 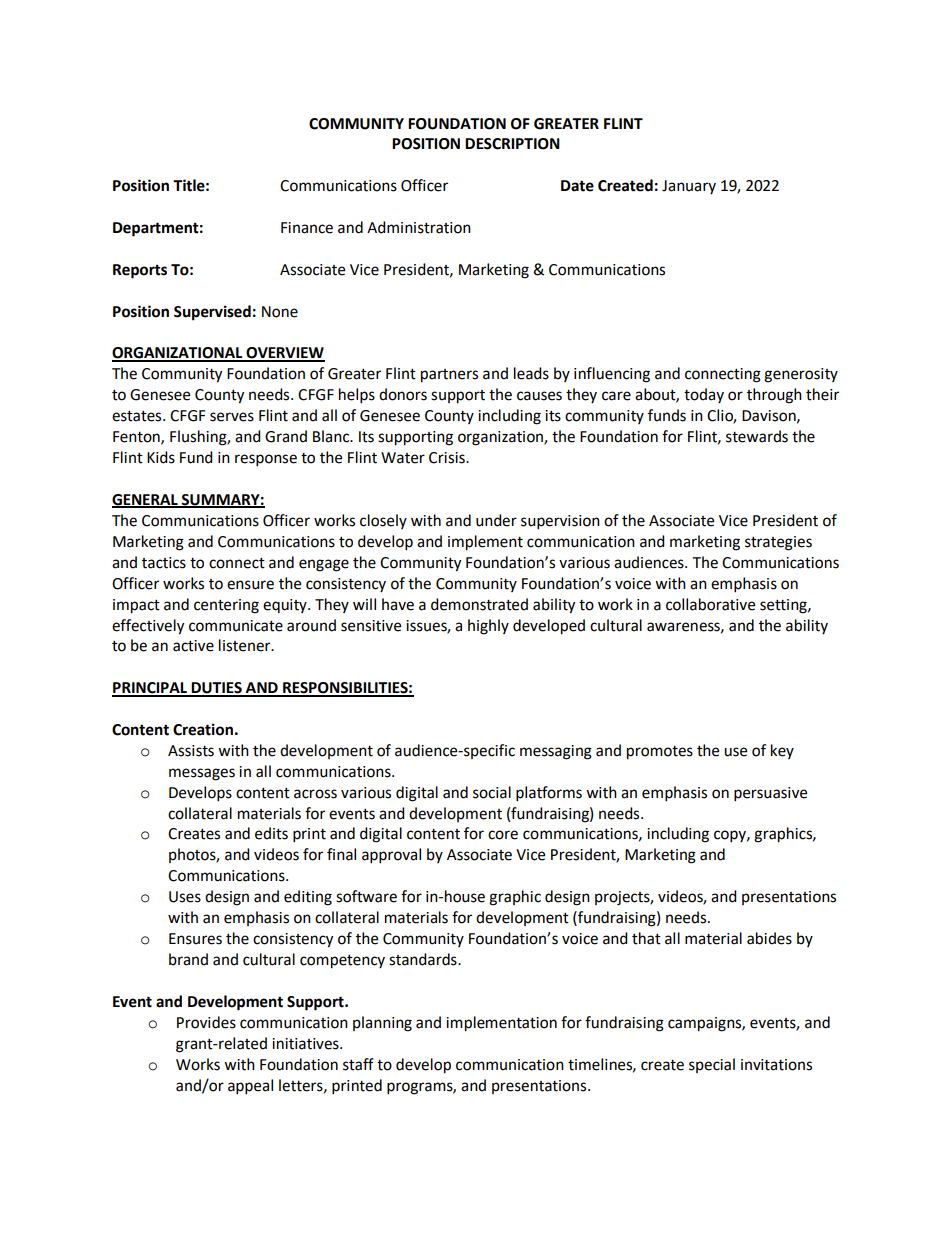 I want to click on collaborative, so click(x=710, y=604).
